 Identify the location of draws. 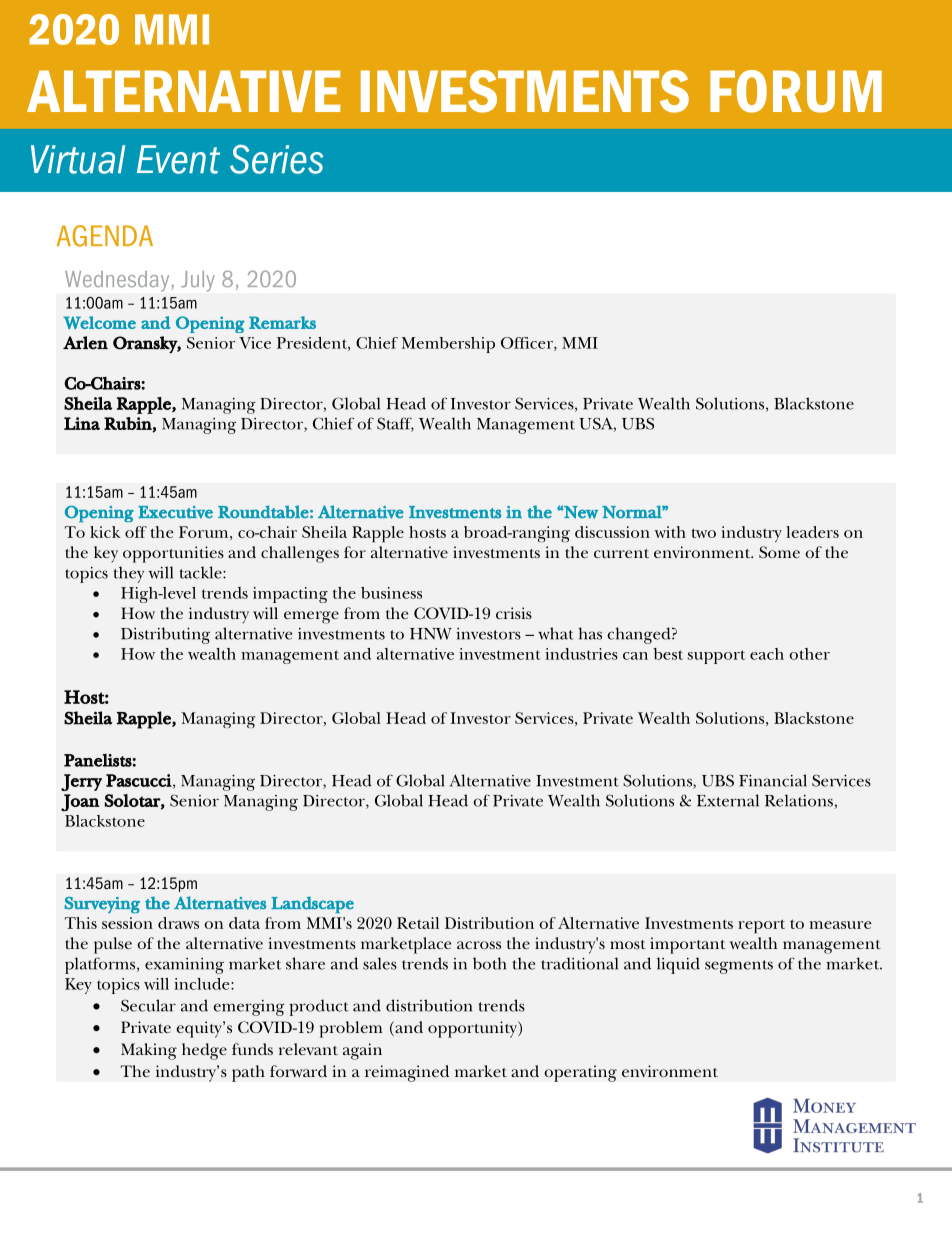
(178, 923).
